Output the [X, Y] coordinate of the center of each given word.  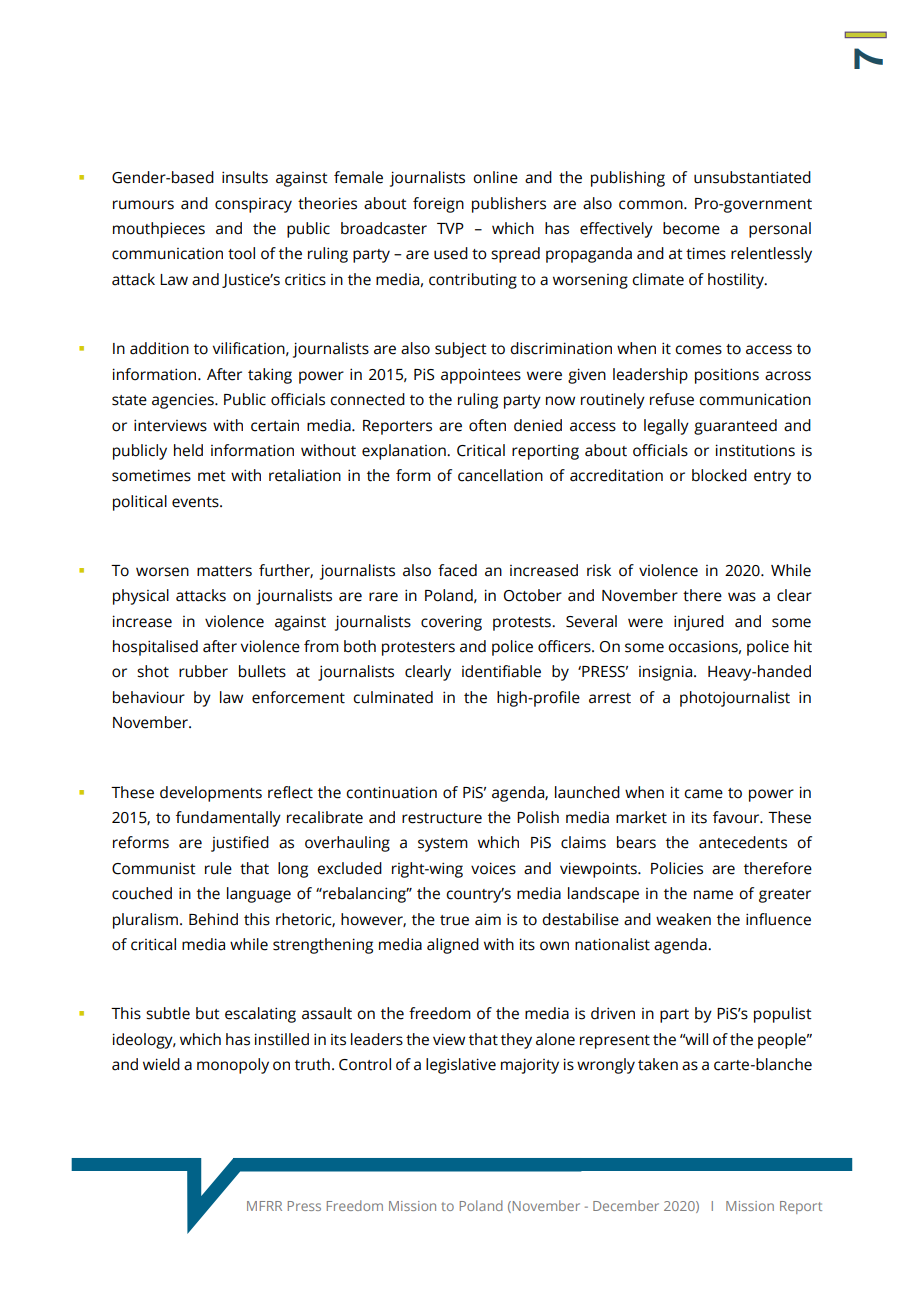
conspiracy [253, 205]
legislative [461, 1066]
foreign [438, 205]
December [626, 1205]
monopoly [233, 1066]
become [691, 228]
